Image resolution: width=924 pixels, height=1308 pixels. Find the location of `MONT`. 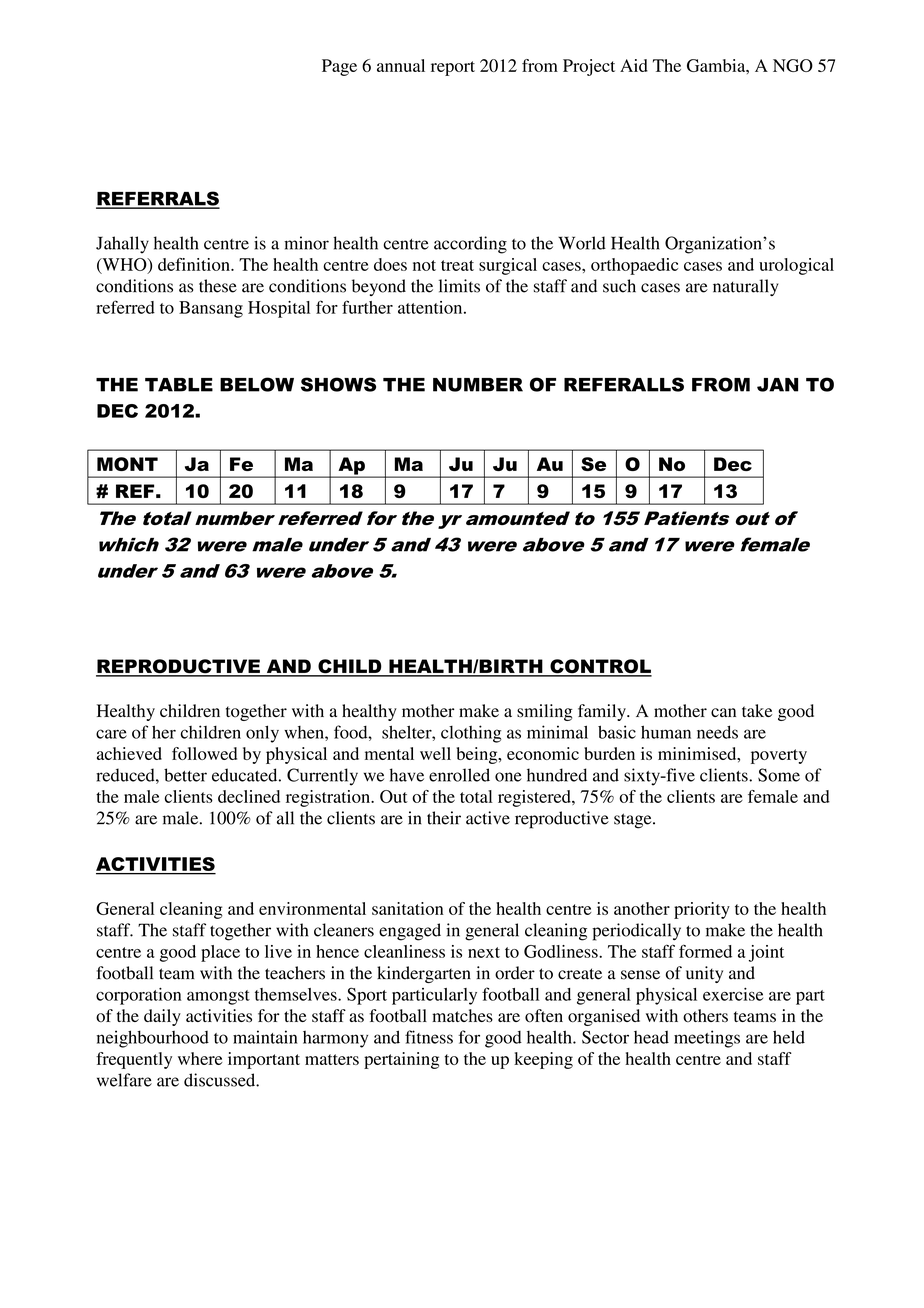

MONT is located at coordinates (127, 464).
